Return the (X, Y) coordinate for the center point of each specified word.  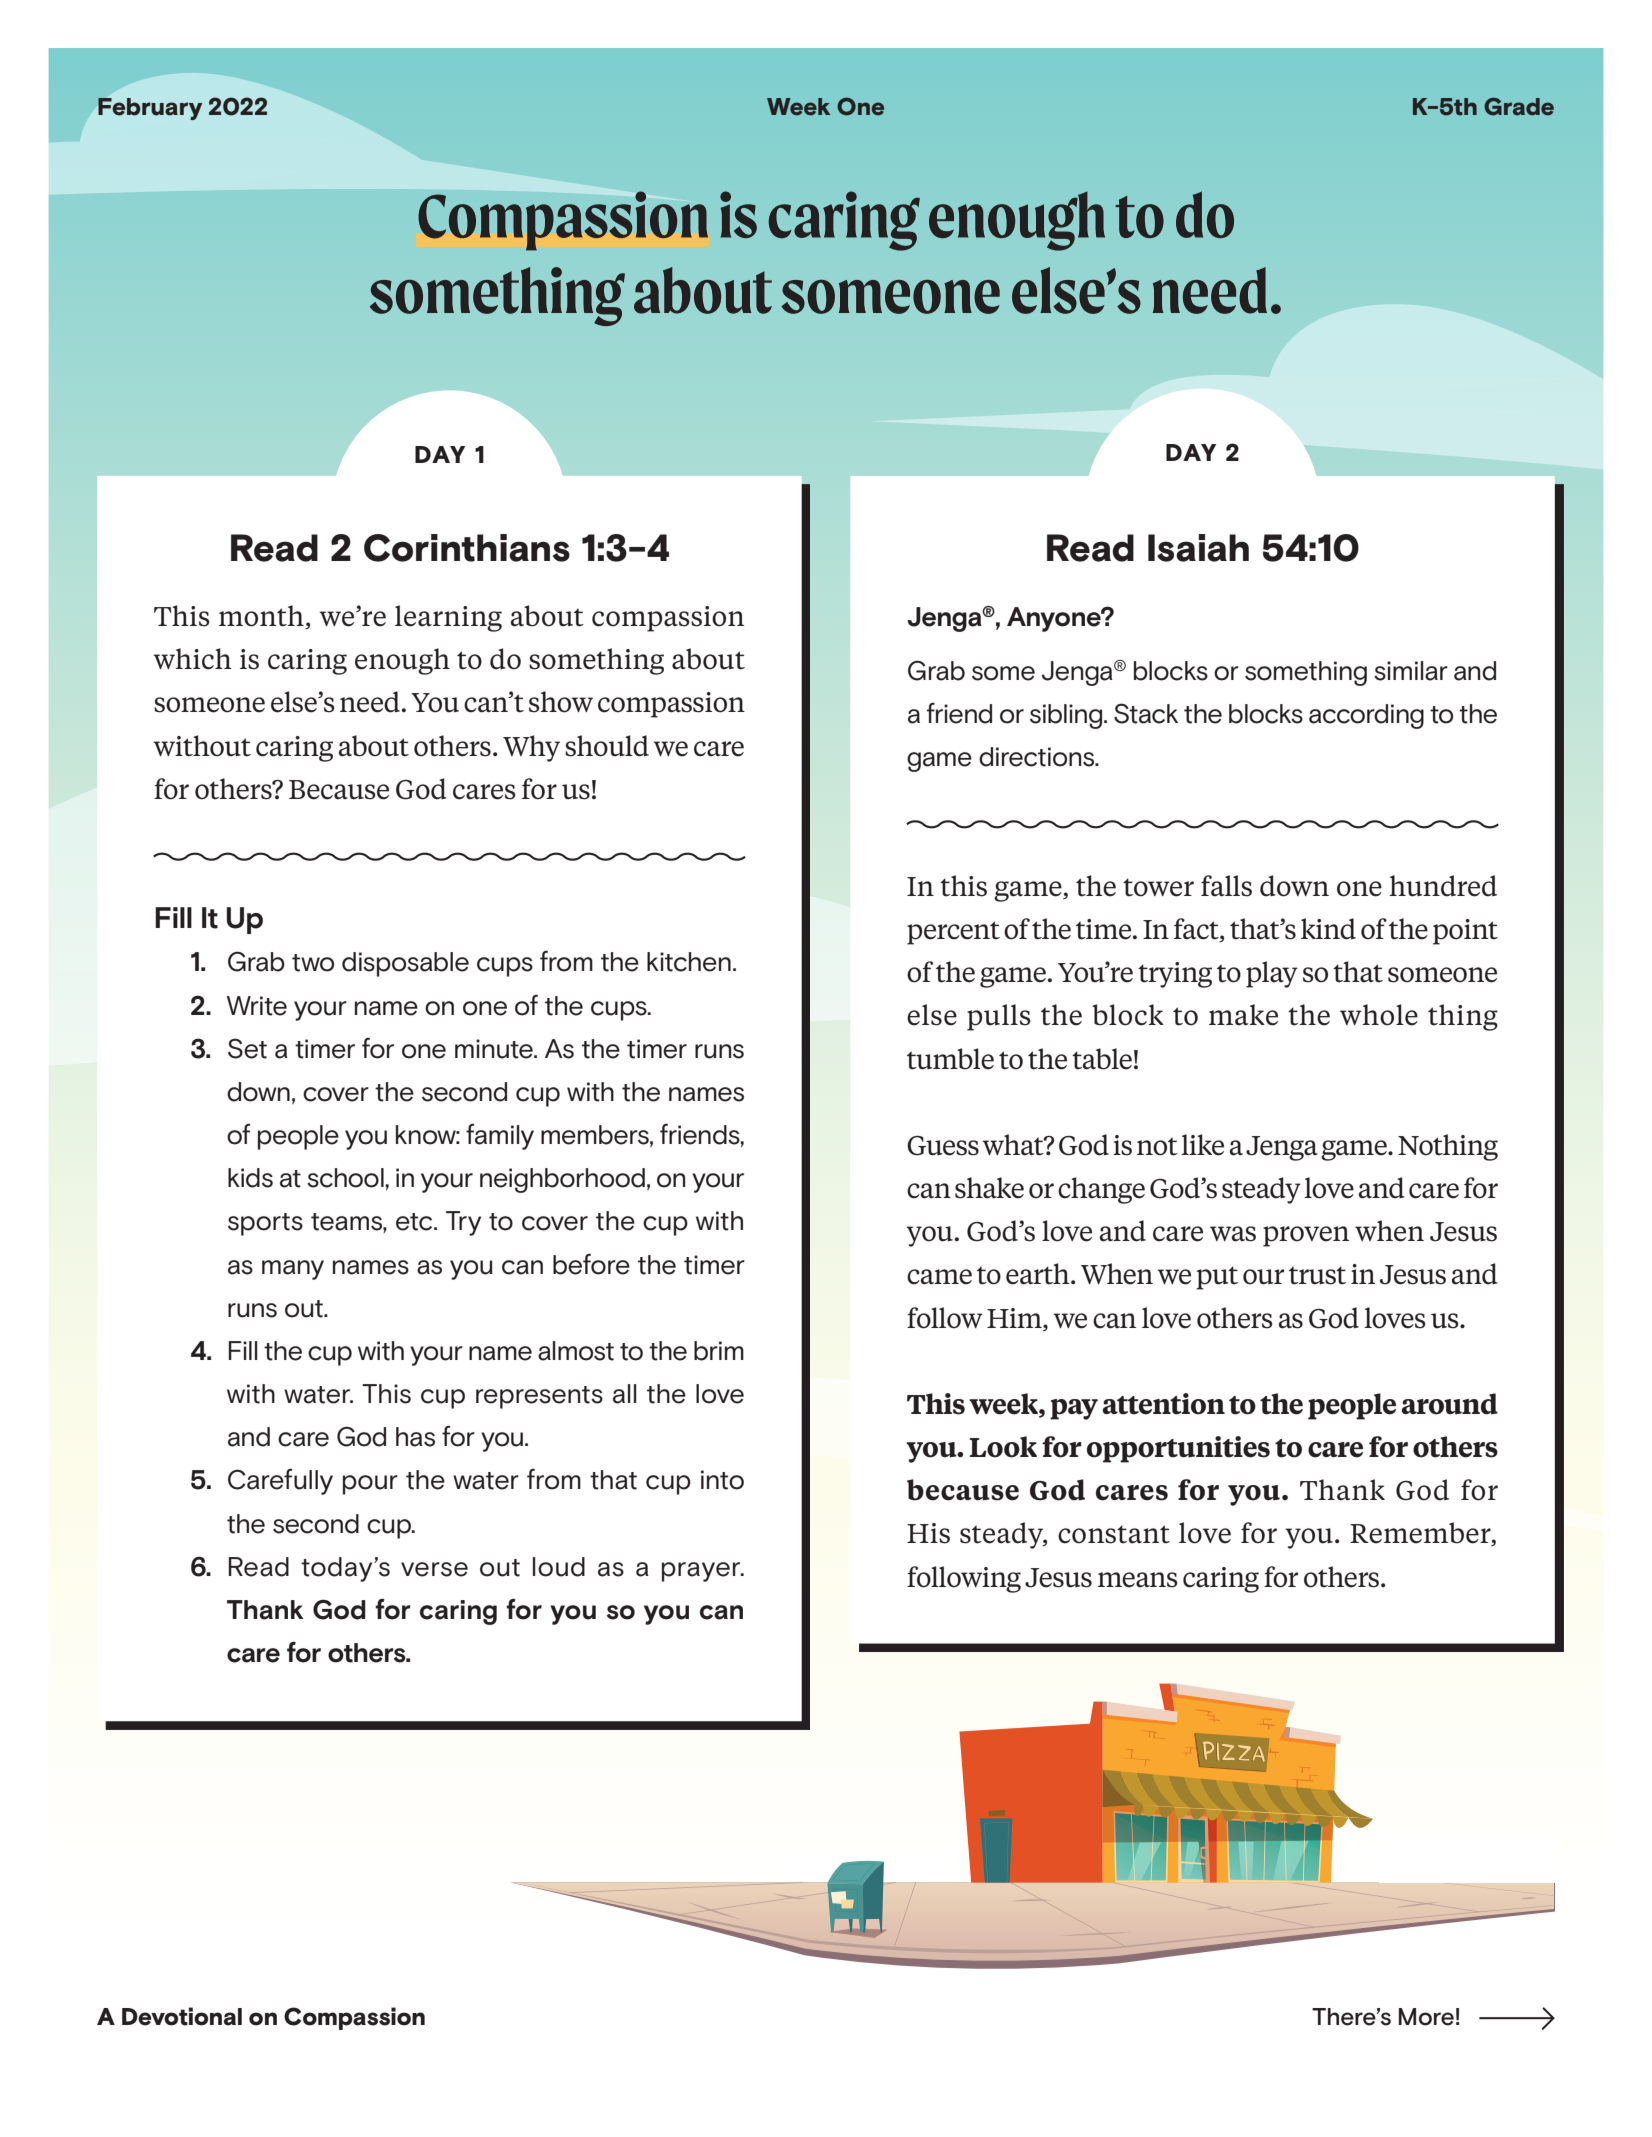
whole (1379, 1015)
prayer (702, 1572)
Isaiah (1198, 548)
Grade (1519, 106)
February (150, 109)
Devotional (182, 2016)
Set (247, 1048)
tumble (950, 1059)
